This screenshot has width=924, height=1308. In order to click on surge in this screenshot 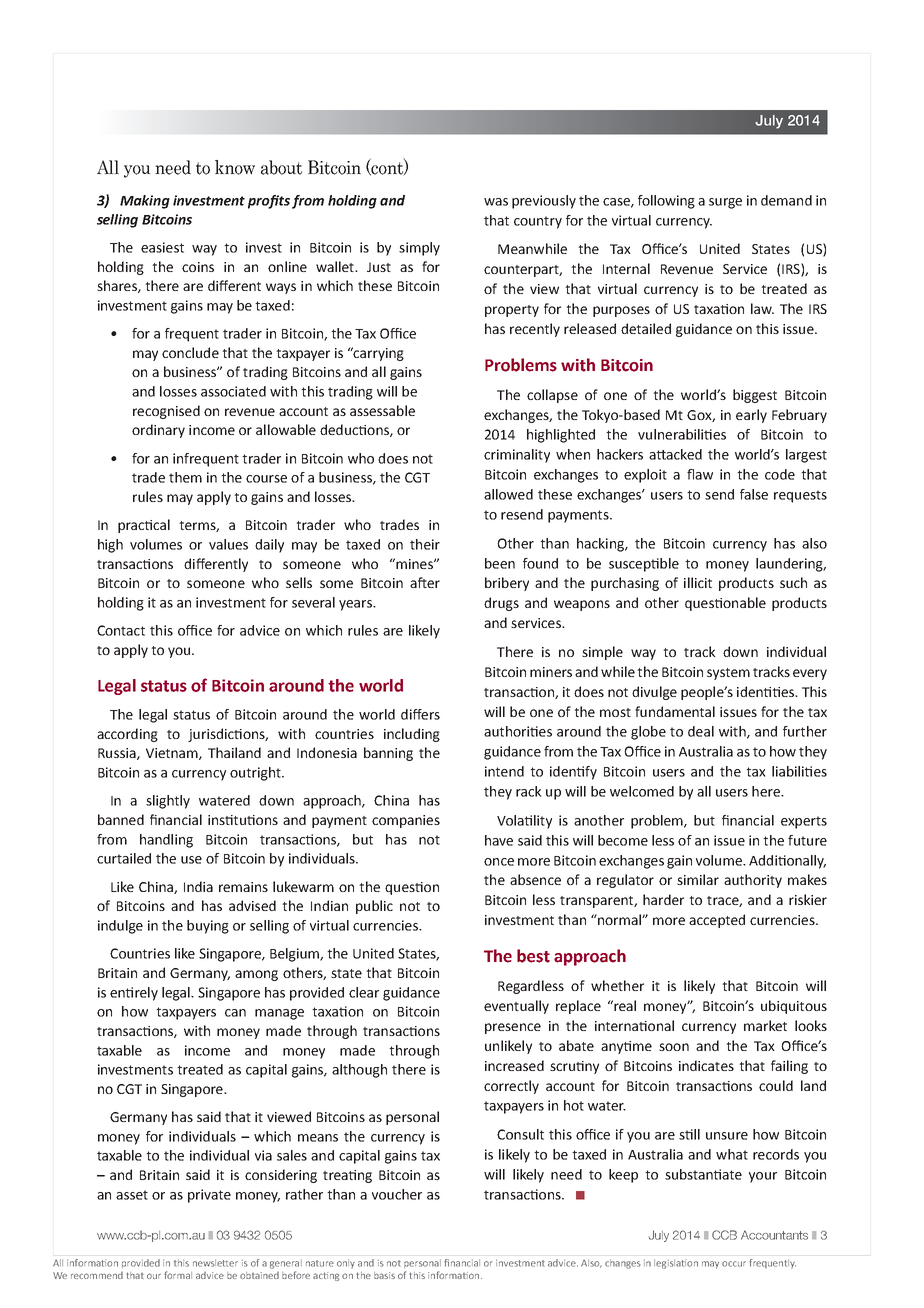, I will do `click(725, 203)`.
